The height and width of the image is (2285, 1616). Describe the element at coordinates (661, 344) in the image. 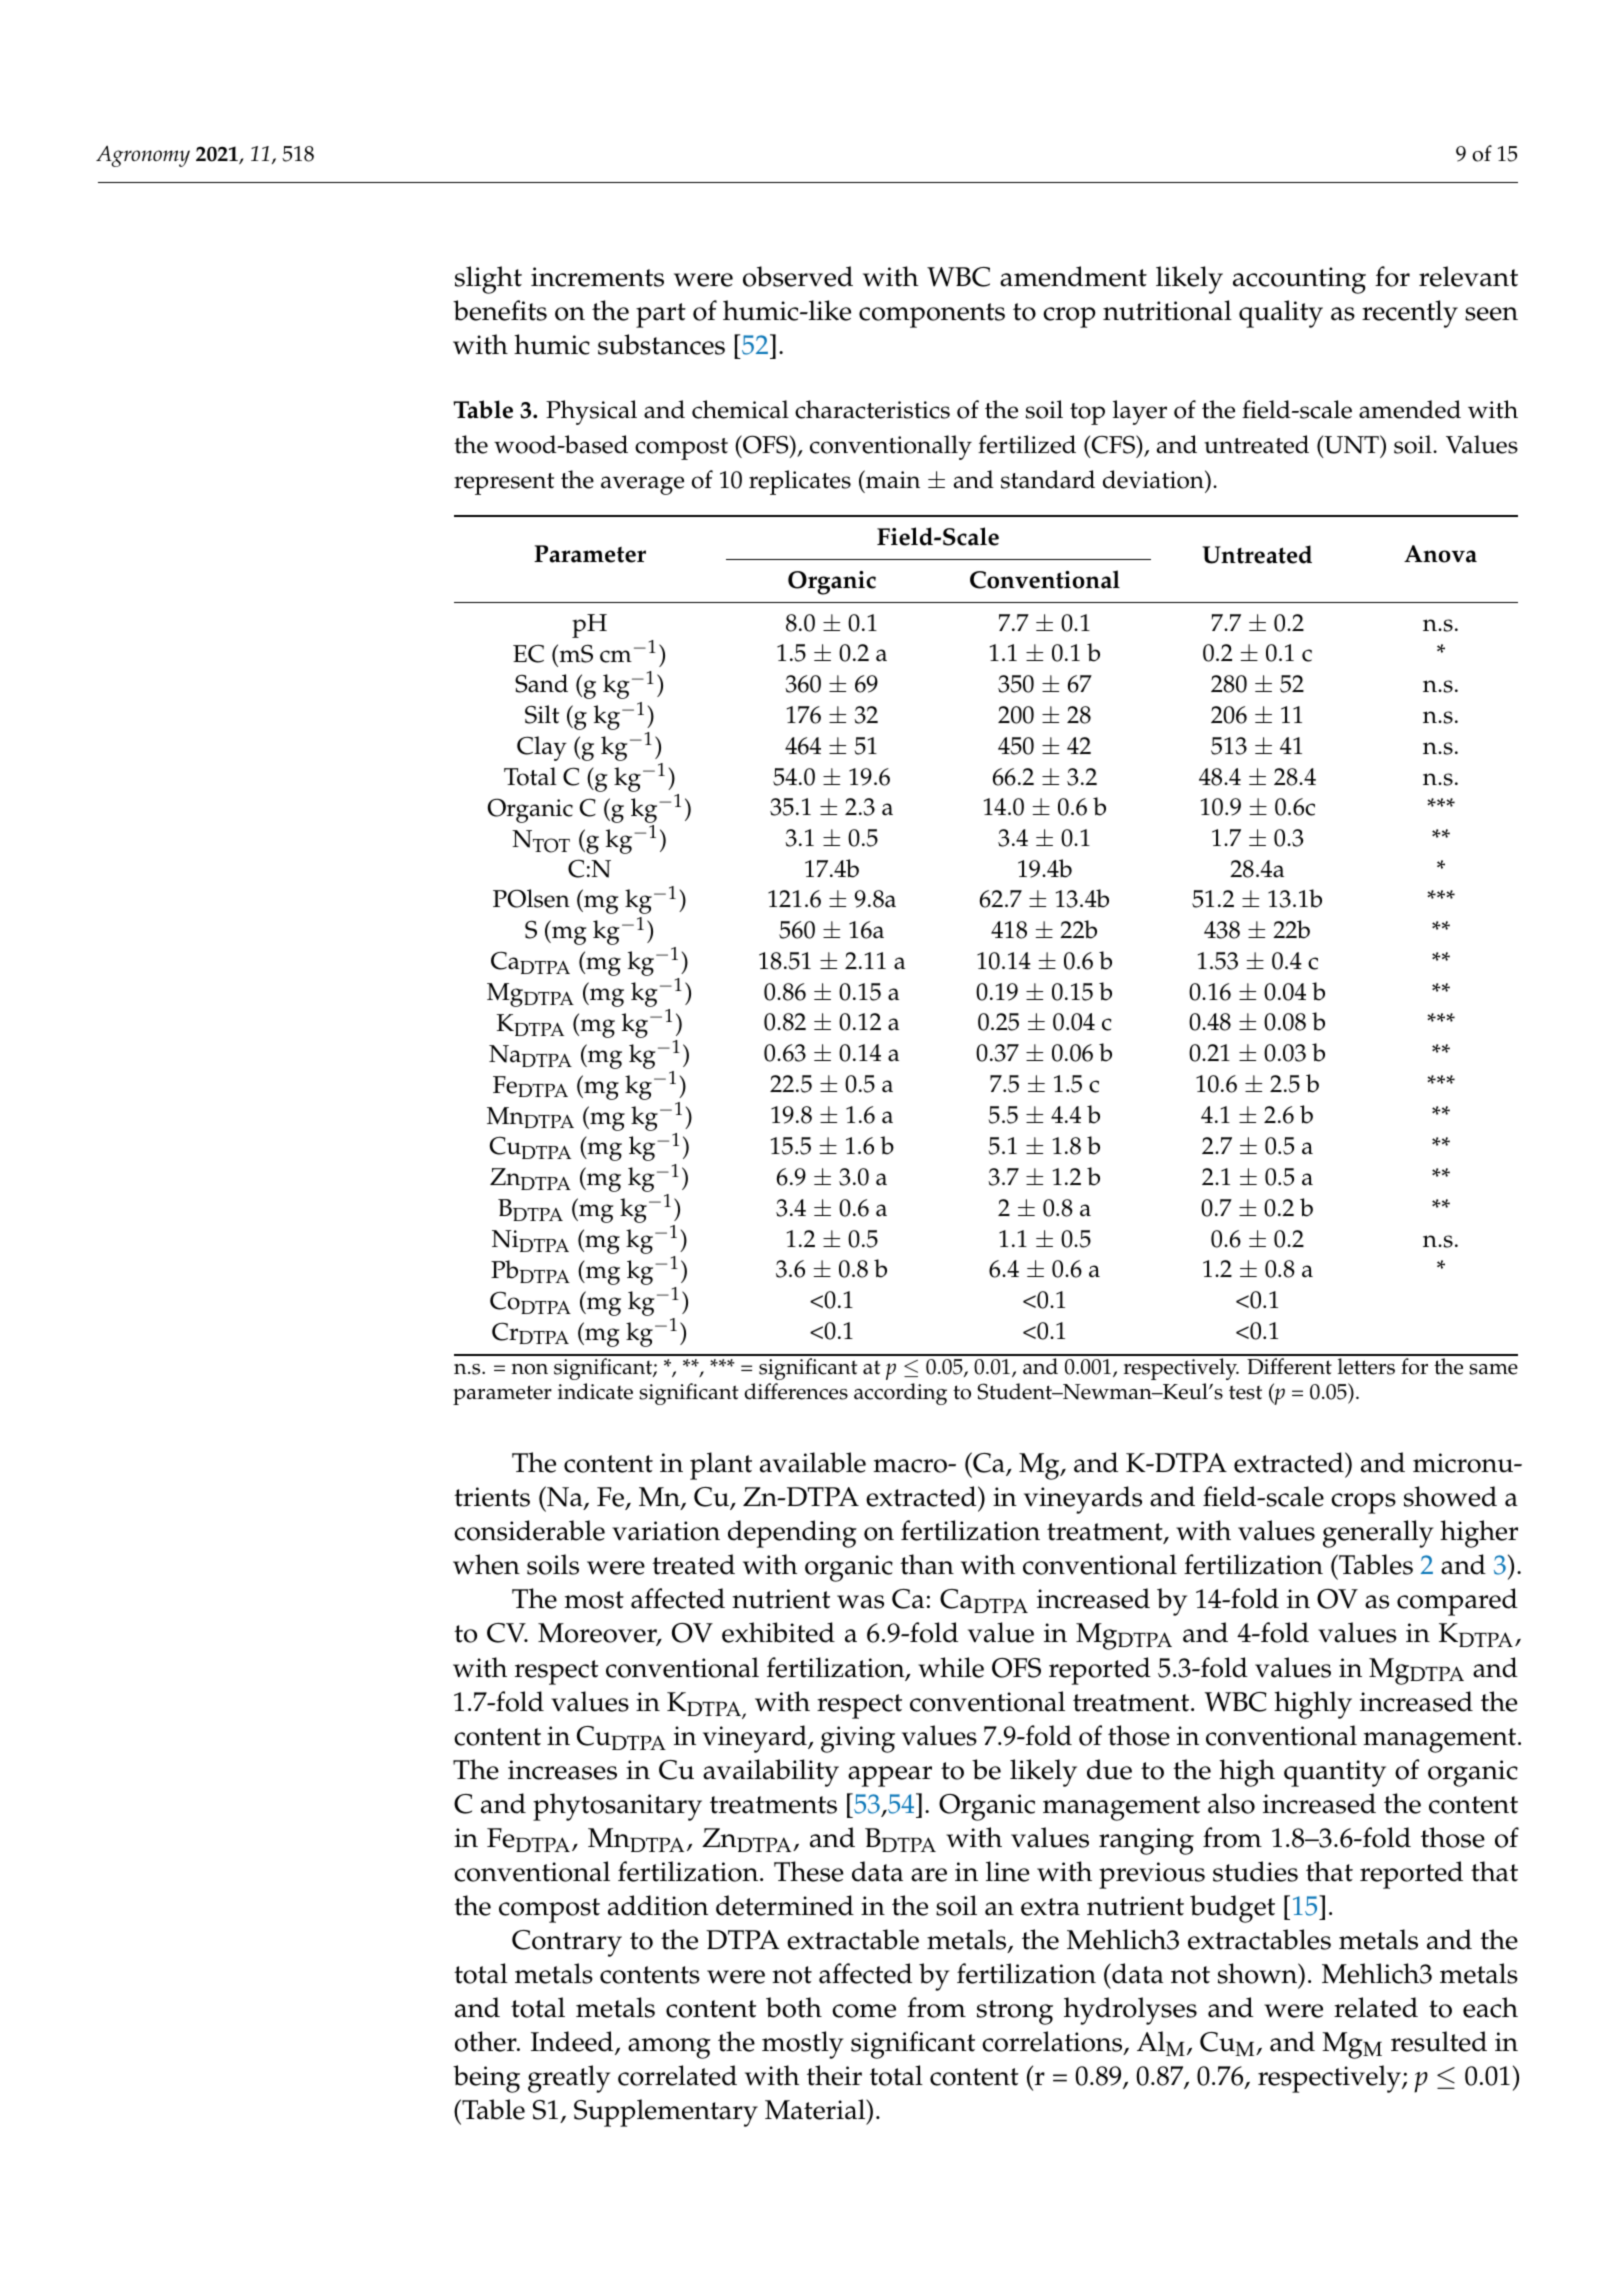

I see `substances` at that location.
